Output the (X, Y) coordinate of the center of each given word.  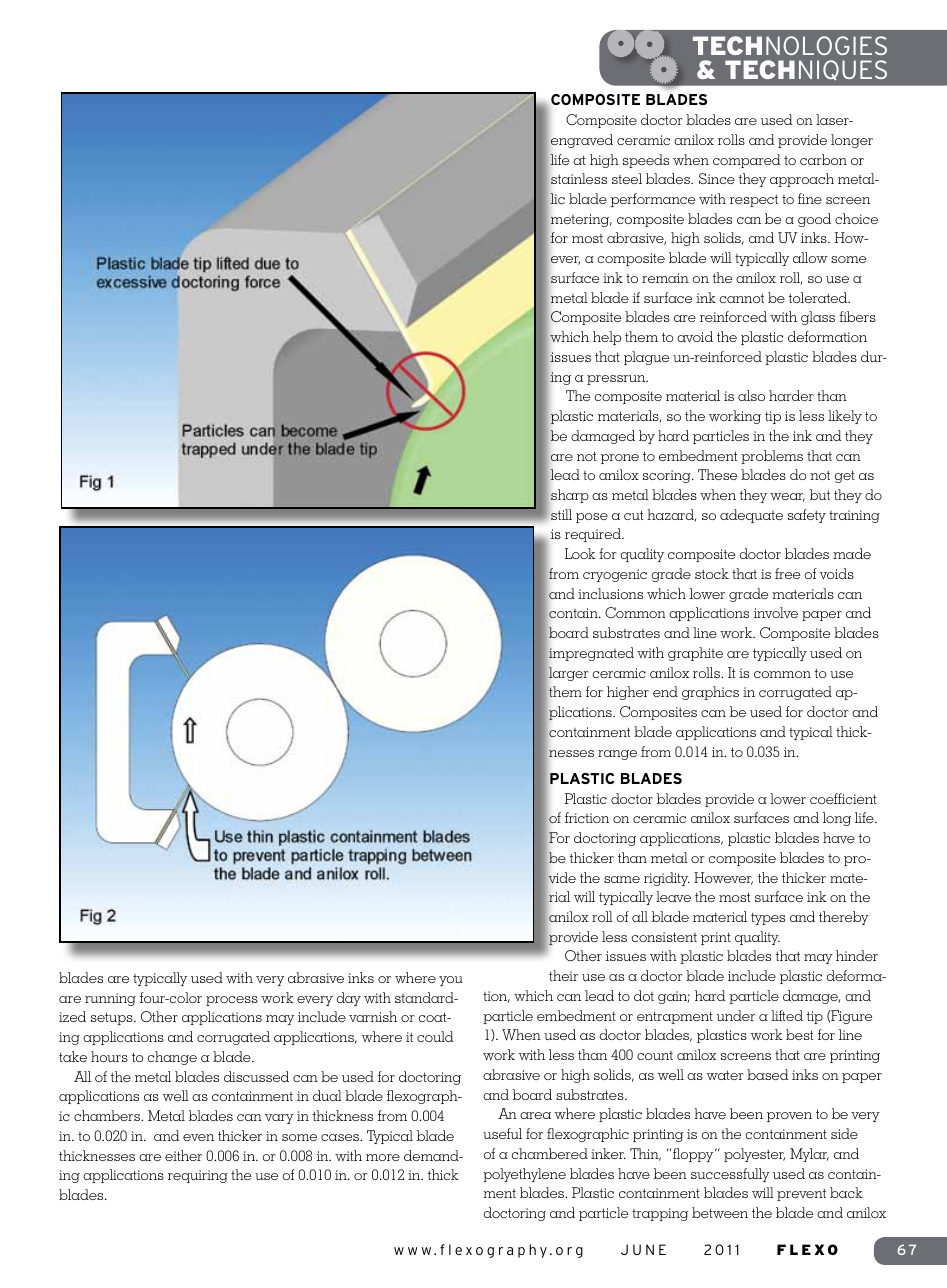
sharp (570, 496)
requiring (198, 1176)
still (561, 514)
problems (772, 457)
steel (627, 178)
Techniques (806, 70)
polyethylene (524, 1175)
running (110, 999)
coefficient (843, 798)
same (622, 879)
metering (581, 220)
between (720, 1212)
